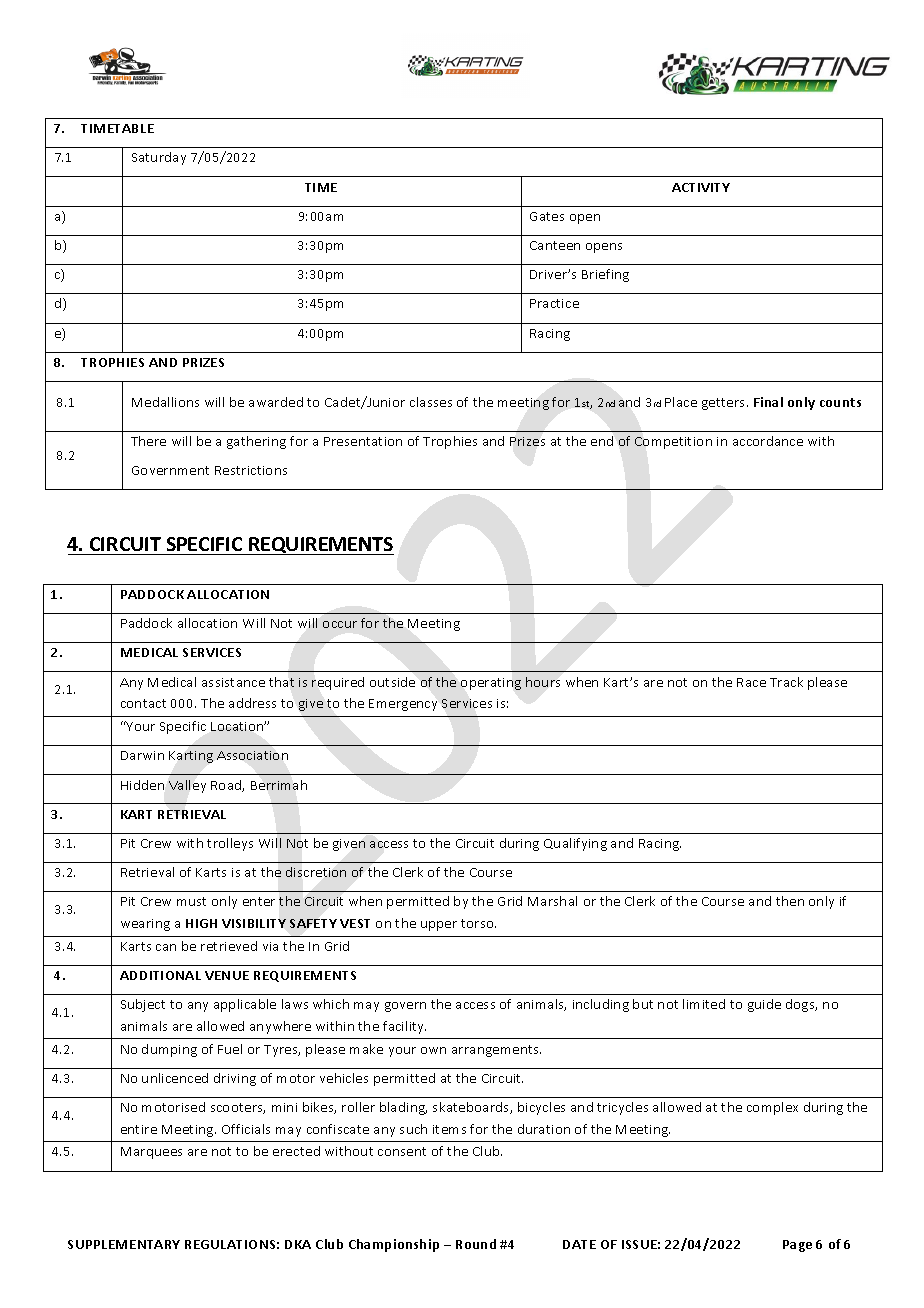 This document has width=924, height=1308. Describe the element at coordinates (701, 187) in the document. I see `ACTIVITY` at that location.
